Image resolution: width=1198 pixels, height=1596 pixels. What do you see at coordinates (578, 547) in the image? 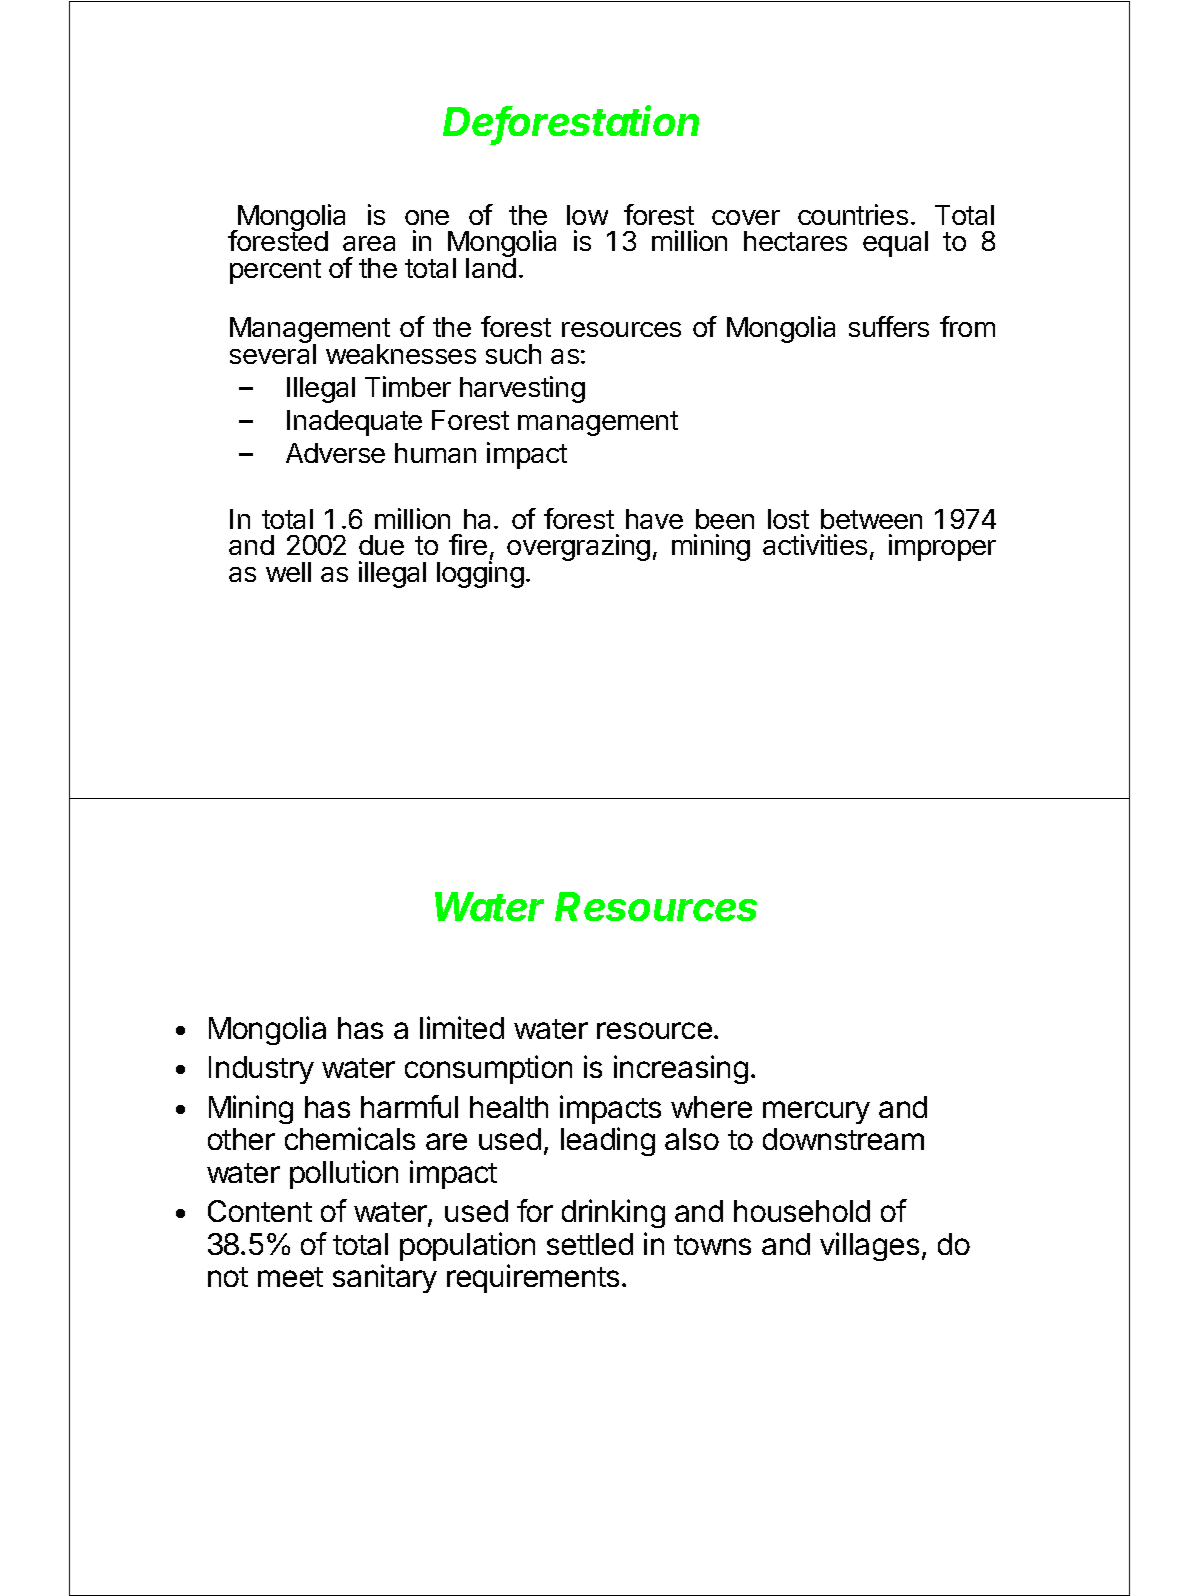
I see `overgrazing` at bounding box center [578, 547].
